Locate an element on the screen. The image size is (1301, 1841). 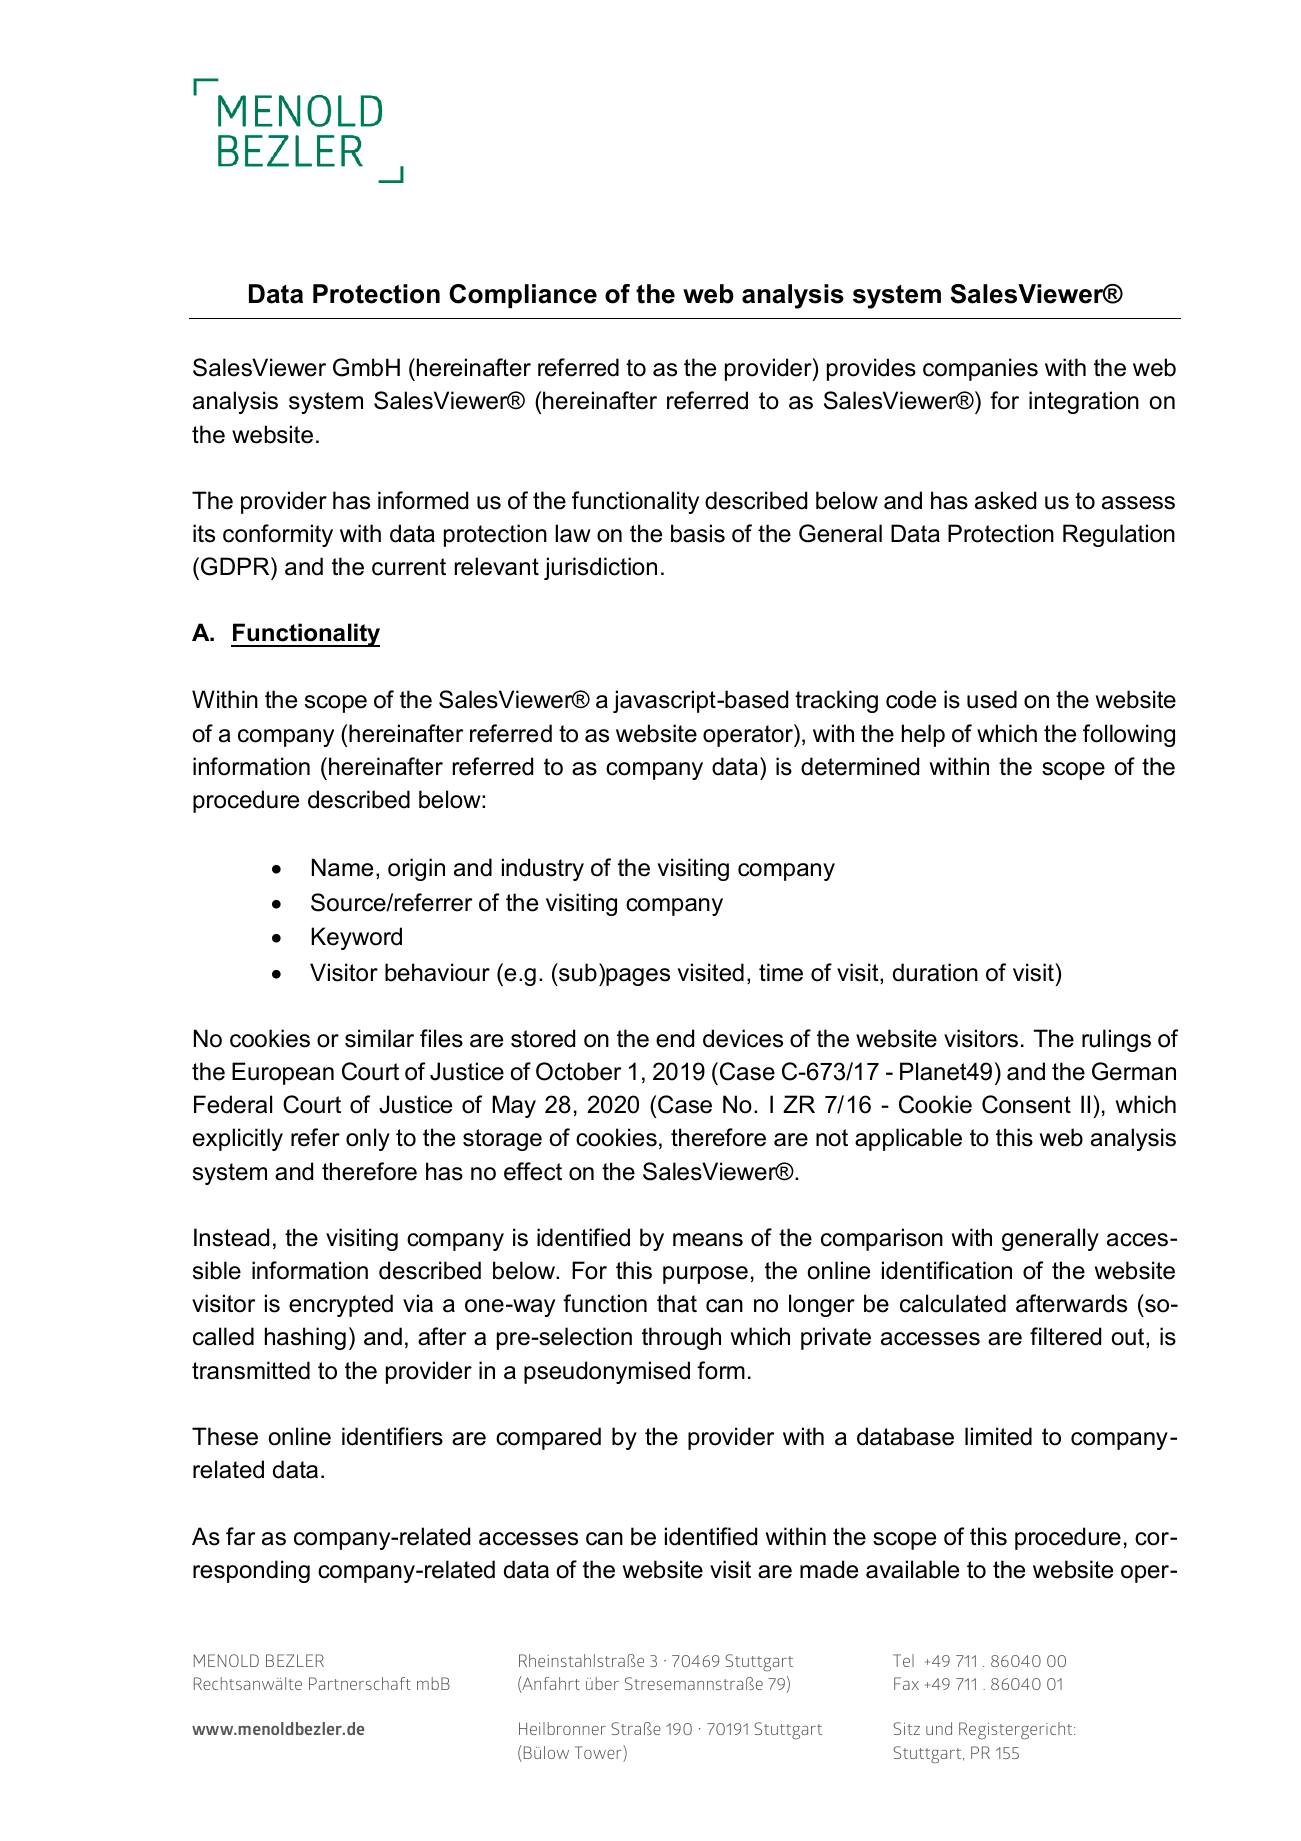
identification is located at coordinates (947, 1270).
